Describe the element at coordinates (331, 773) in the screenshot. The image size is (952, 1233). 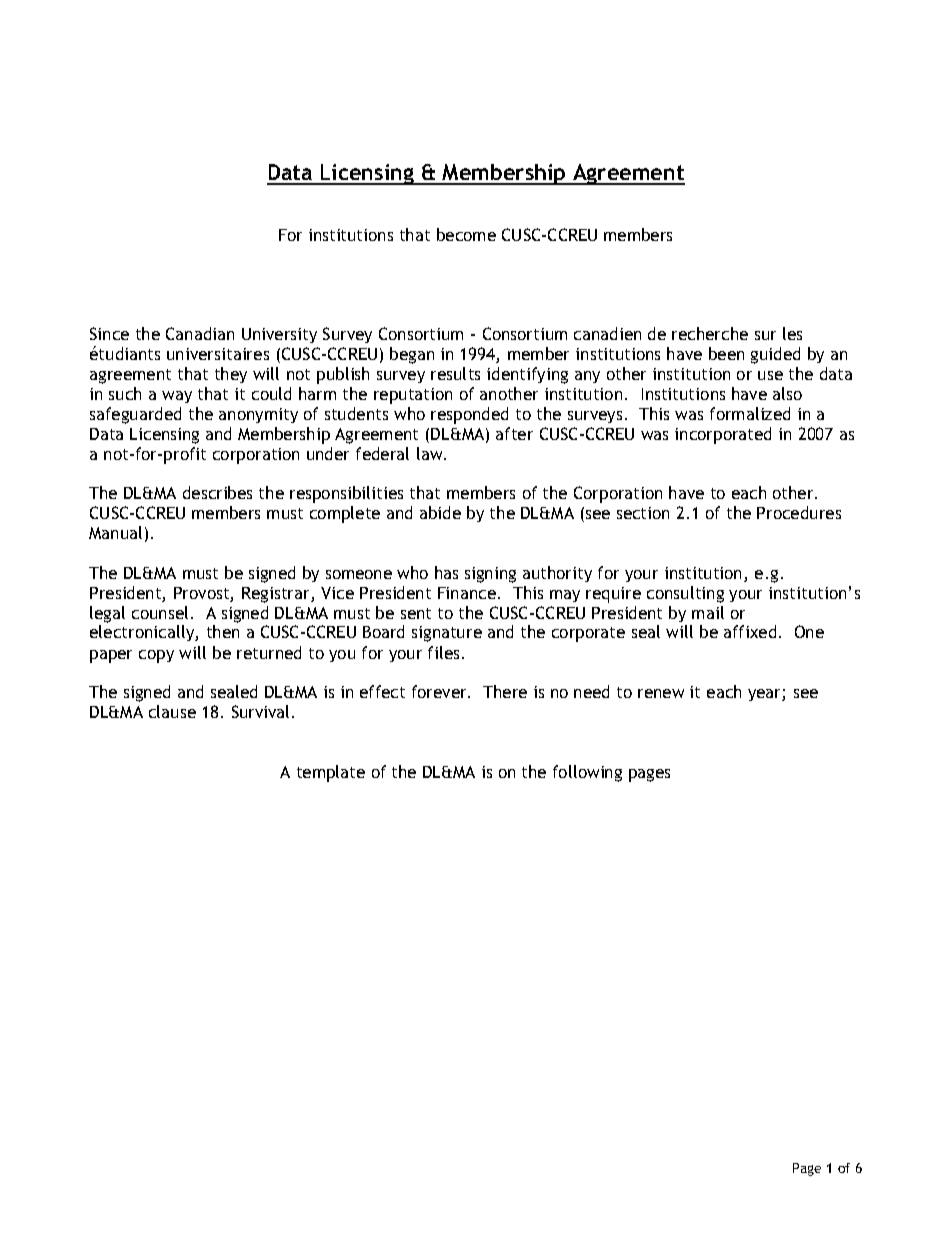
I see `template` at that location.
